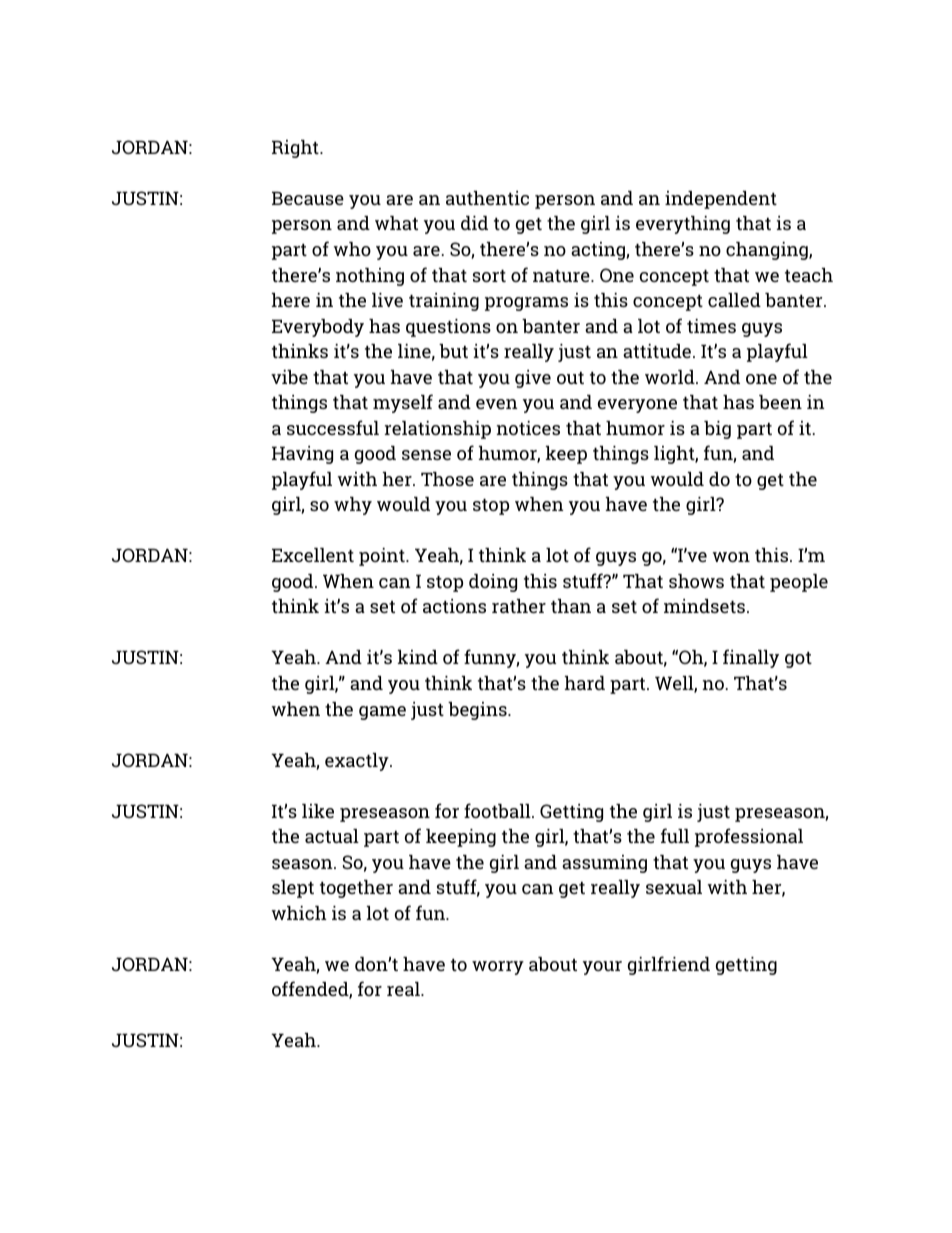 This screenshot has width=952, height=1233. I want to click on independent, so click(721, 200).
